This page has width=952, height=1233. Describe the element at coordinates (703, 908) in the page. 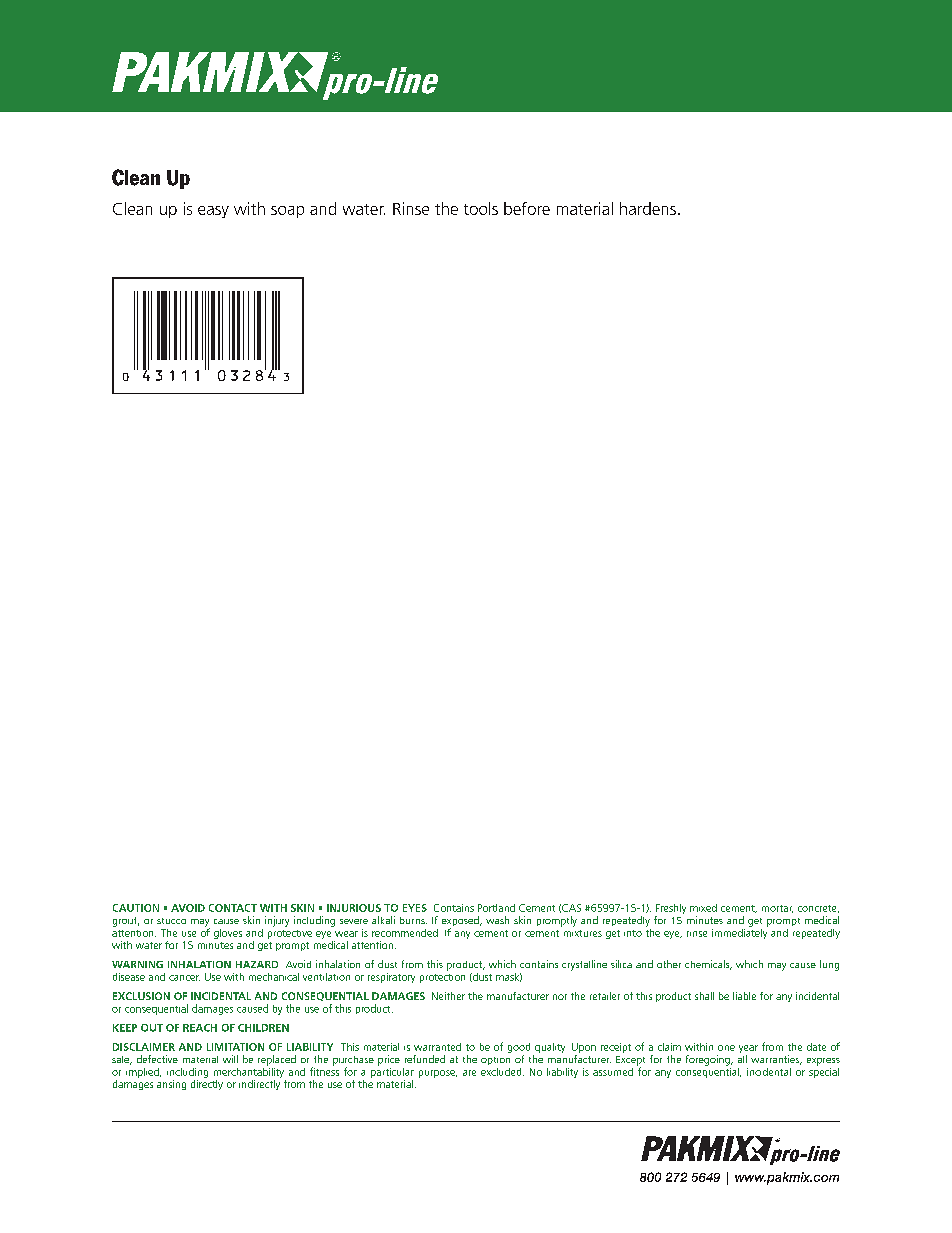

I see `mixed` at that location.
